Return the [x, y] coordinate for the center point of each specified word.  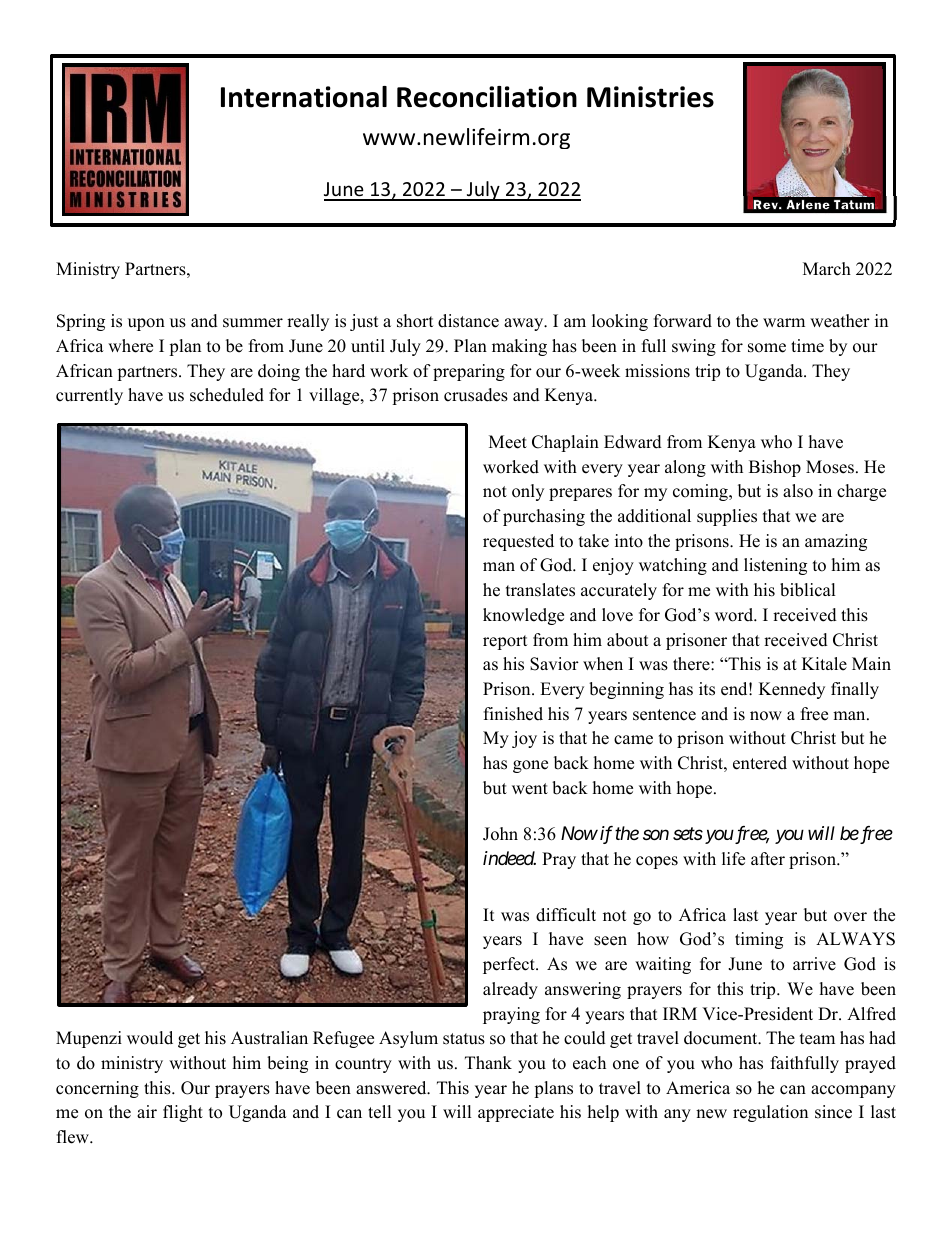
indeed [509, 858]
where [130, 346]
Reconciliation [487, 97]
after [768, 859]
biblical [807, 590]
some [767, 348]
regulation [770, 1113]
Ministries [650, 97]
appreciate [516, 1113]
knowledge [523, 616]
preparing [469, 372]
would [150, 1038]
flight [183, 1113]
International [304, 97]
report [505, 642]
